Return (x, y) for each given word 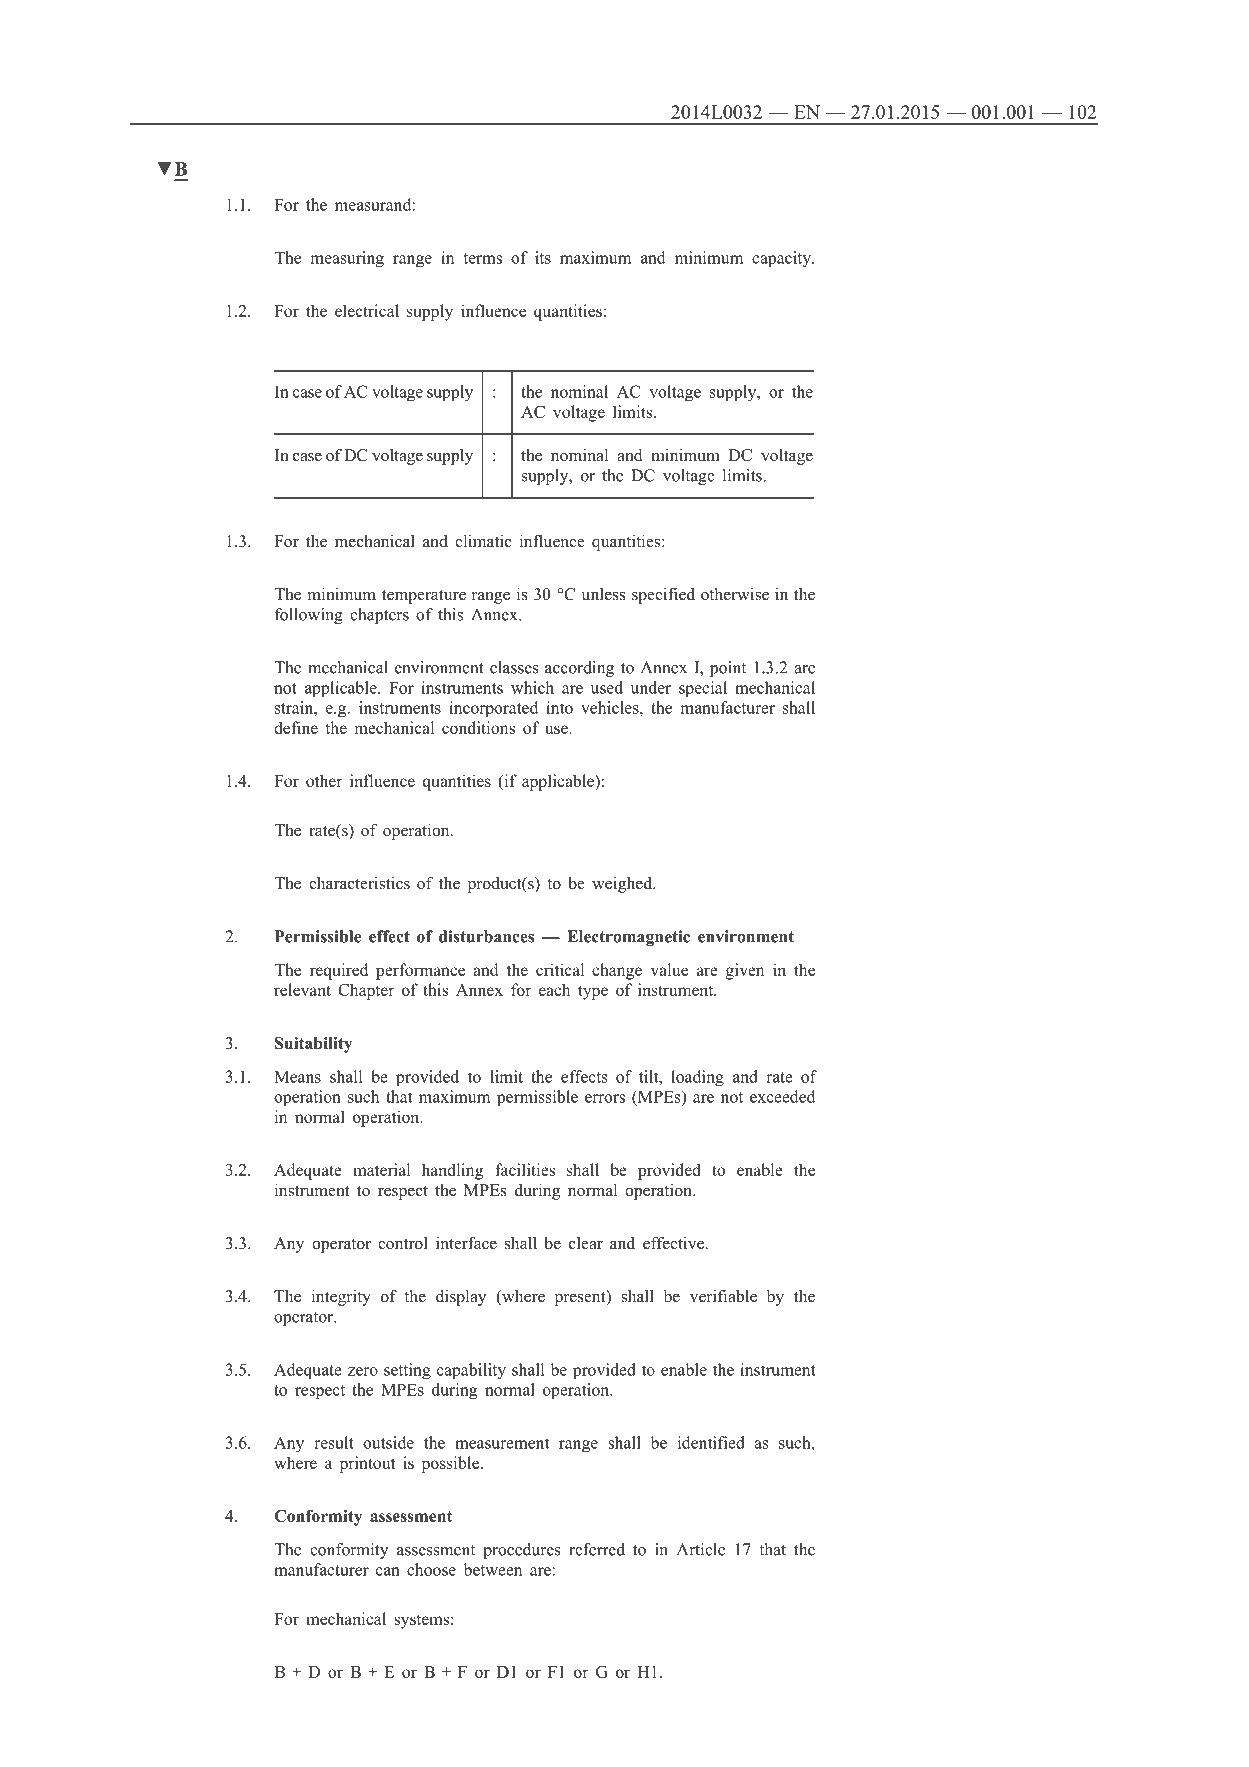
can (388, 1571)
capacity (782, 259)
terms (483, 258)
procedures (521, 1551)
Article (701, 1549)
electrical (367, 310)
